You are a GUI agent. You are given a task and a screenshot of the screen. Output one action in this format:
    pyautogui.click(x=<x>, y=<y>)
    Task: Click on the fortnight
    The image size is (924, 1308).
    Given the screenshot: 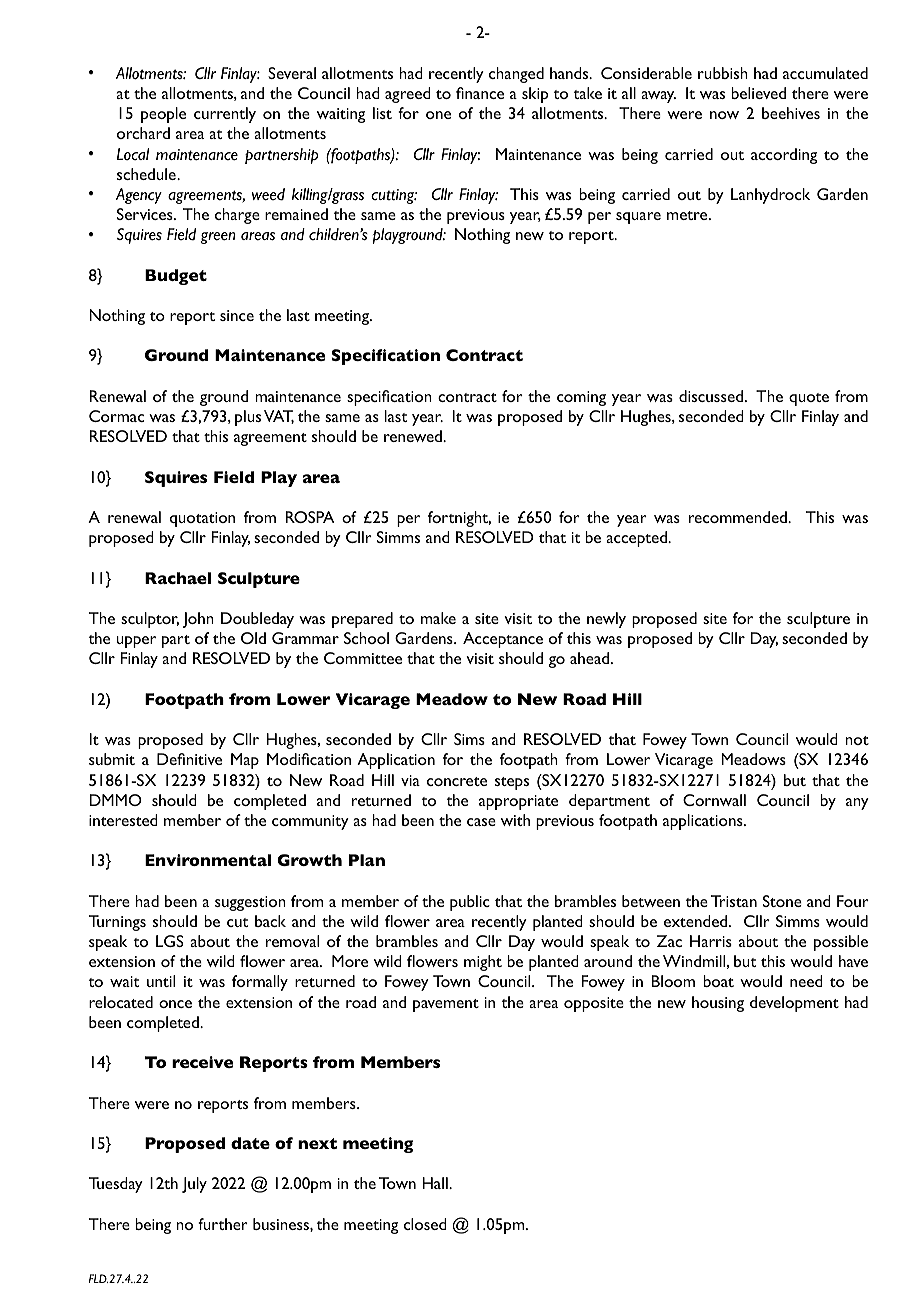 What is the action you would take?
    pyautogui.click(x=459, y=519)
